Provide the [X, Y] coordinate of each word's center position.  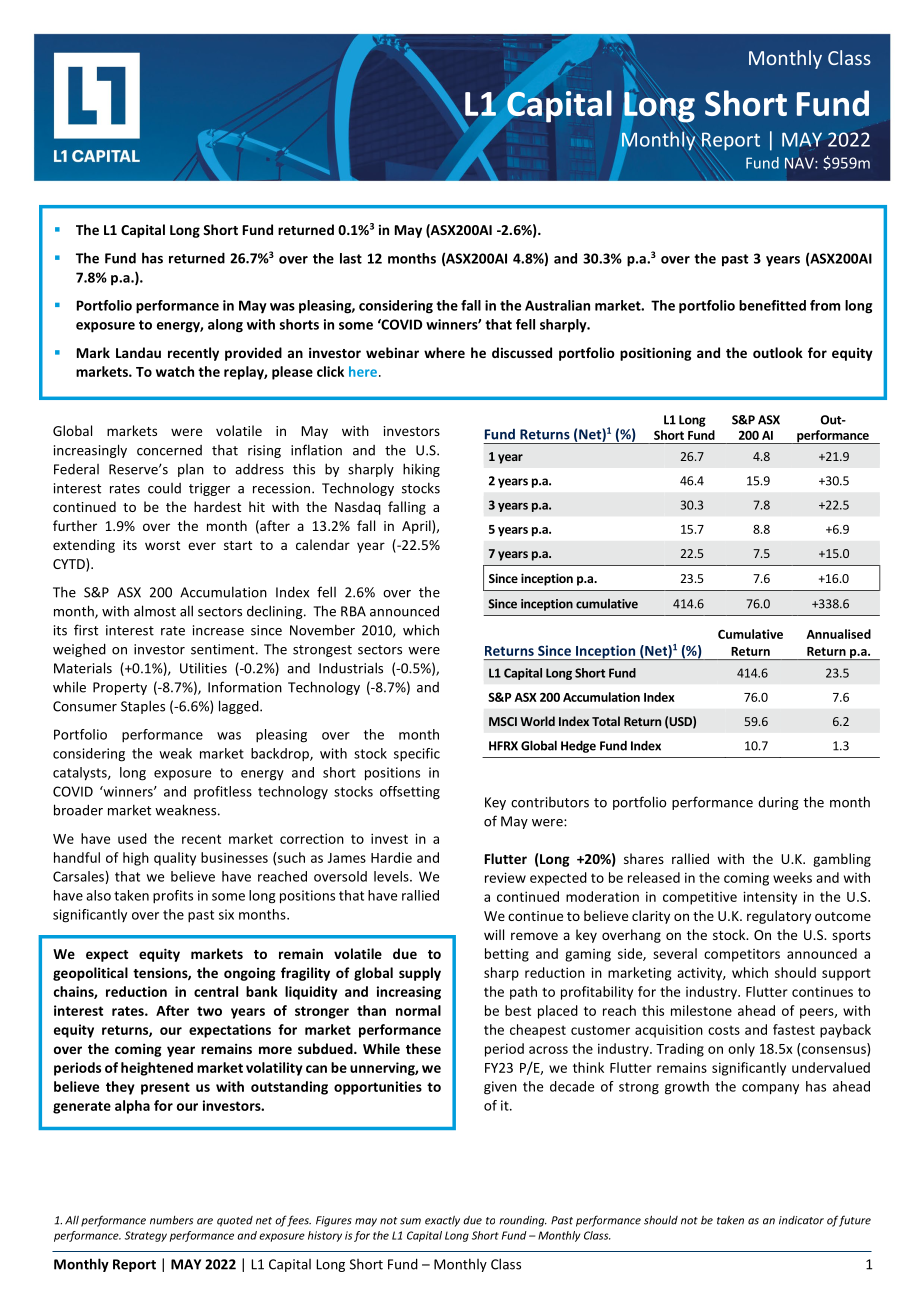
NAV [800, 163]
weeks [792, 877]
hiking [421, 470]
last [351, 258]
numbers [171, 1220]
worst [162, 545]
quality [175, 859]
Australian [557, 305]
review [505, 877]
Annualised [838, 634]
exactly [442, 1221]
